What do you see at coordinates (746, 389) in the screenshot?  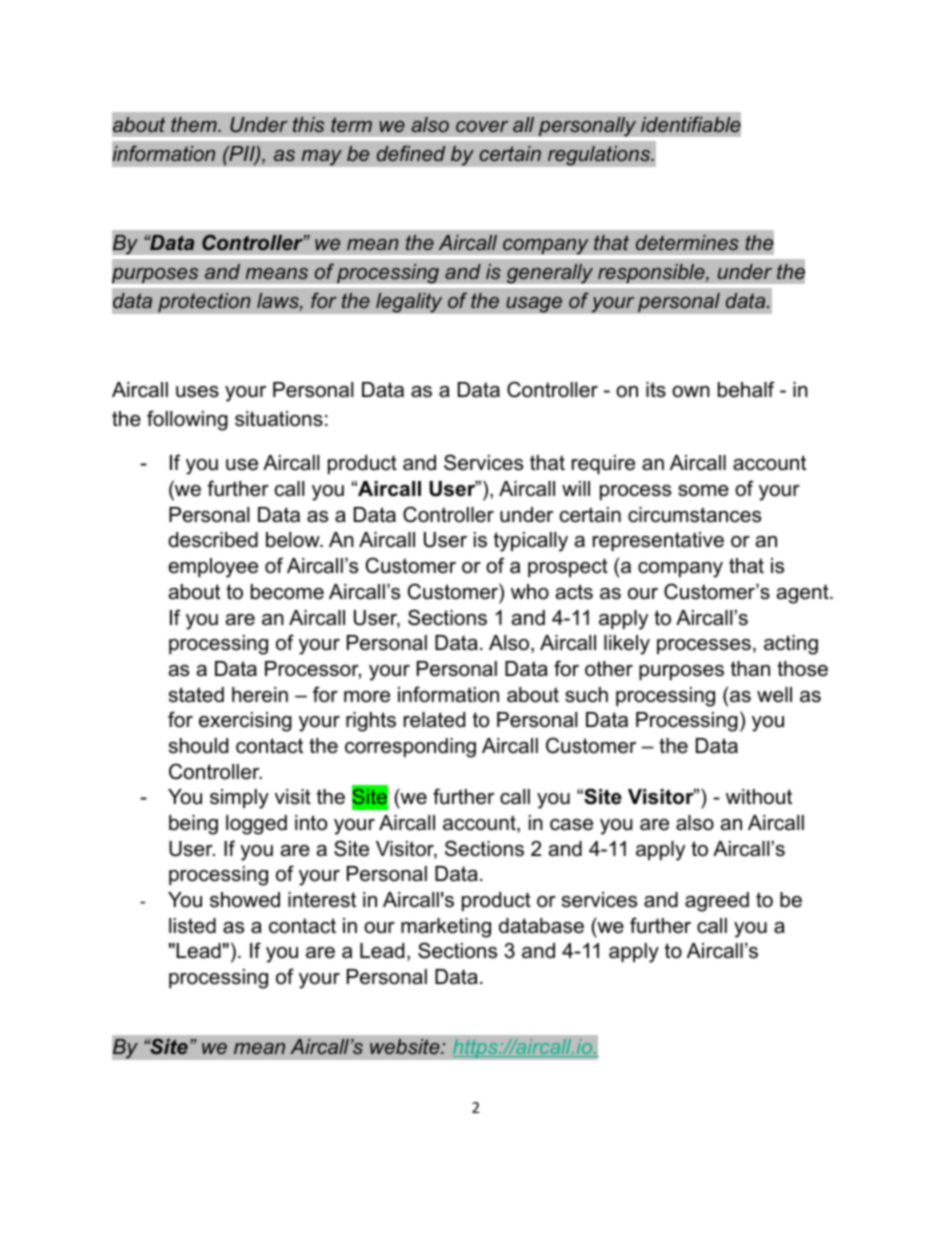 I see `behalf` at bounding box center [746, 389].
